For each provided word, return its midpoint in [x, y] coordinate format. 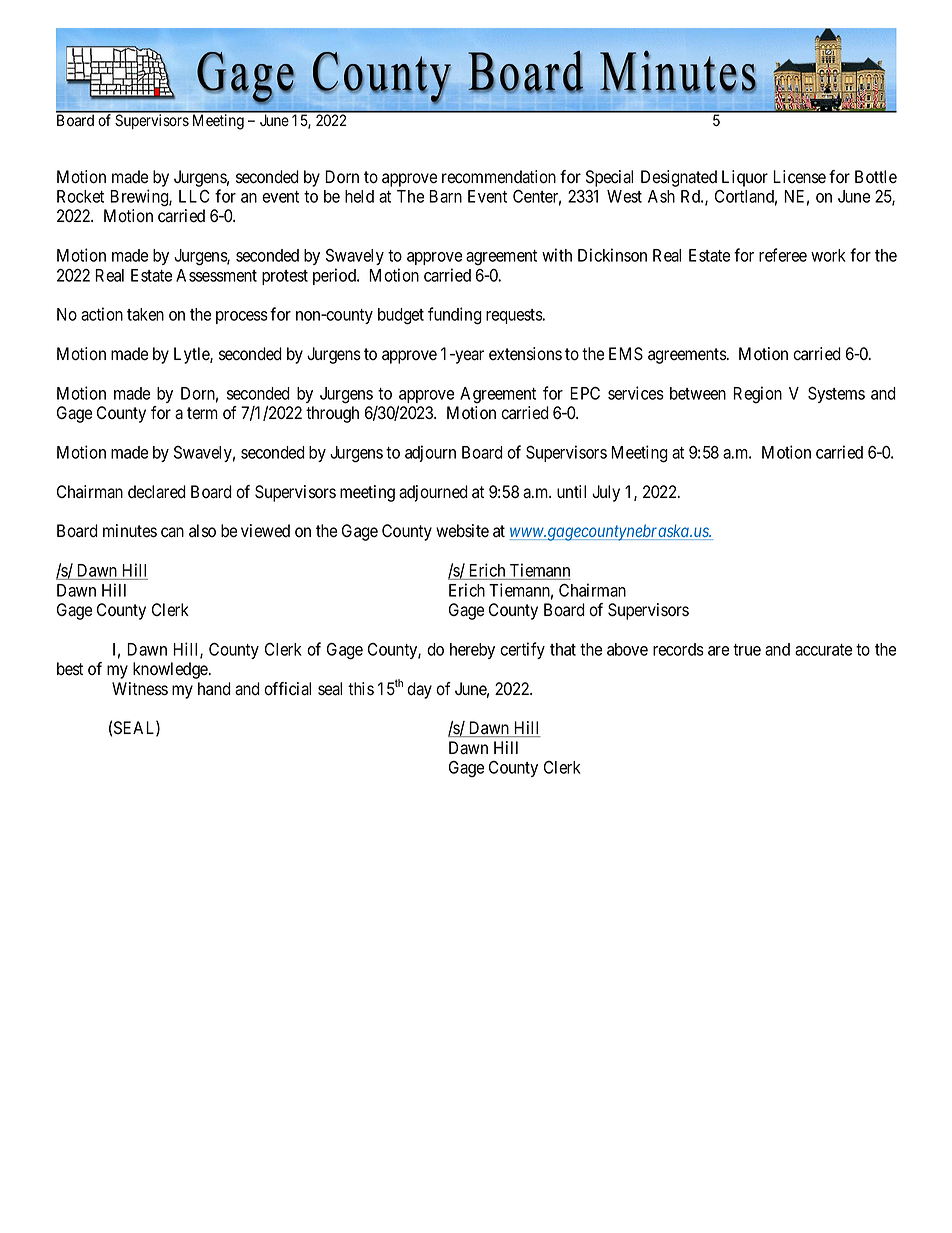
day [419, 690]
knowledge [171, 670]
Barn [445, 196]
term [202, 413]
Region [757, 395]
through [332, 414]
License [799, 177]
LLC [194, 196]
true [747, 650]
